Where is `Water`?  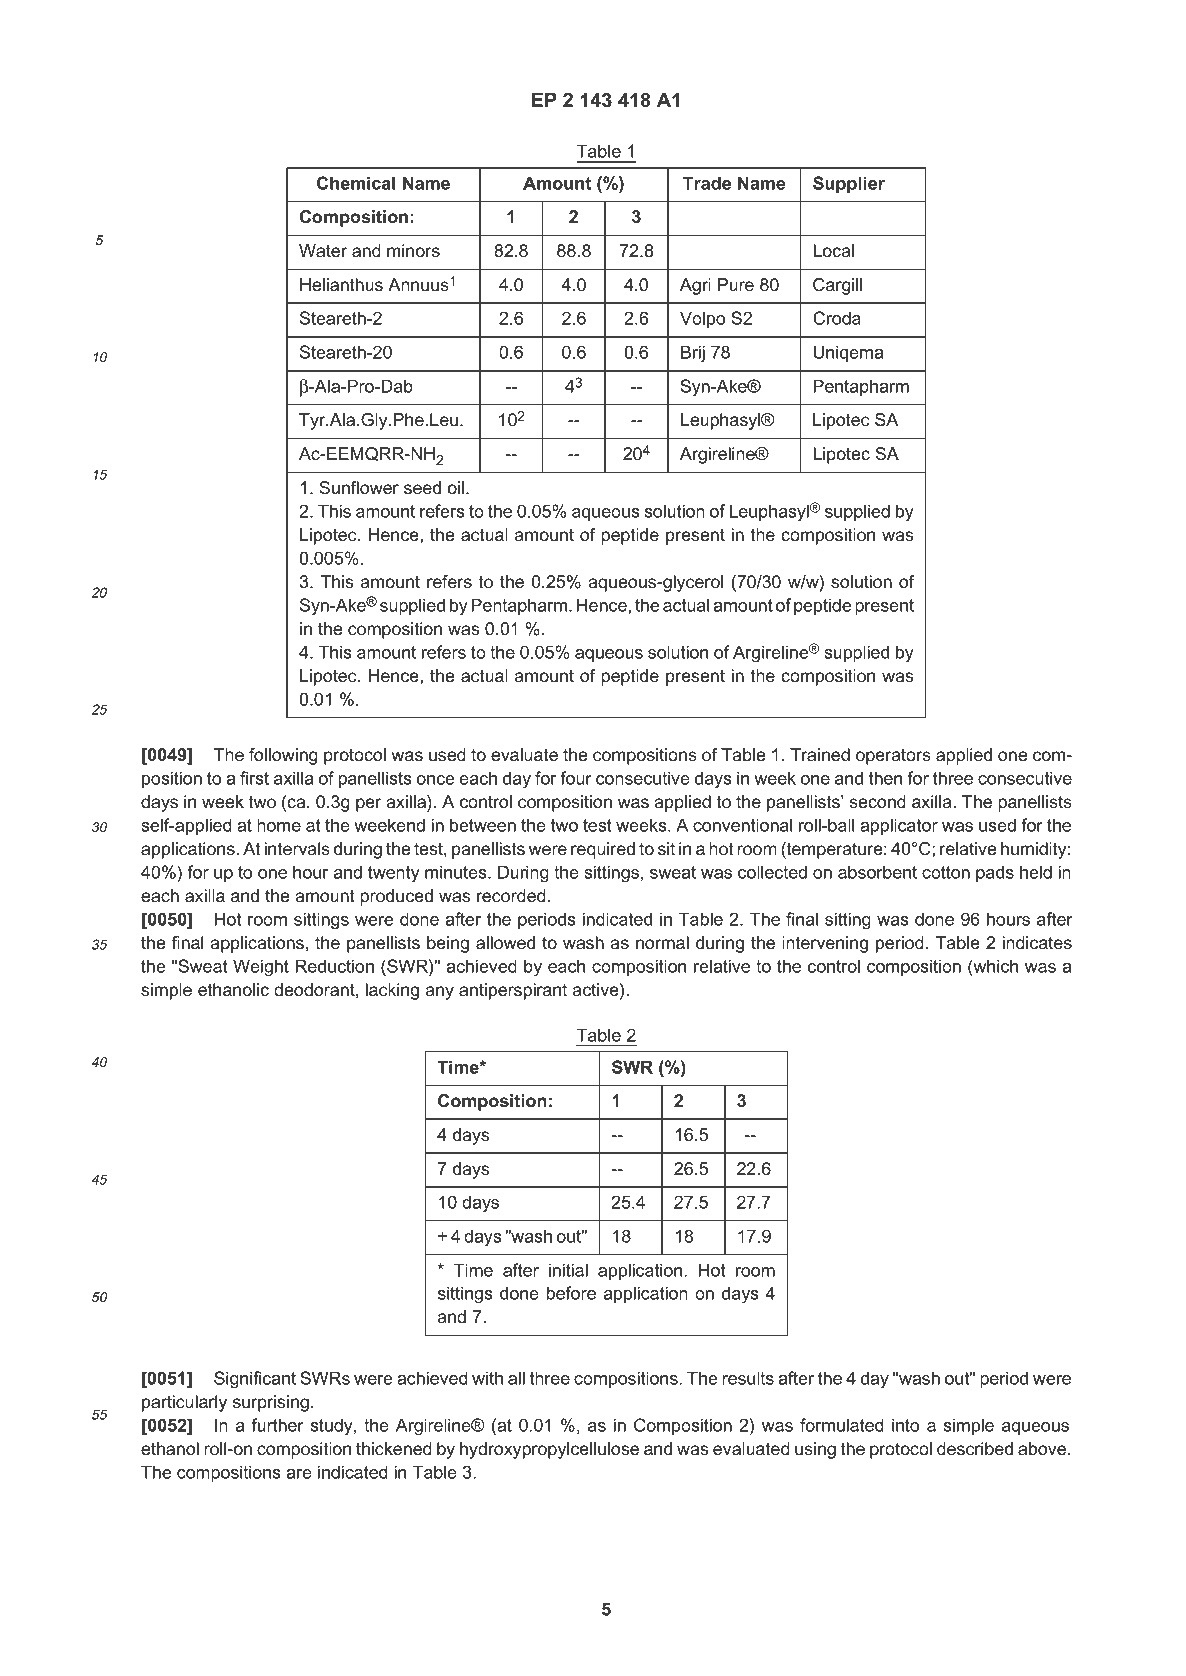
Water is located at coordinates (323, 250).
